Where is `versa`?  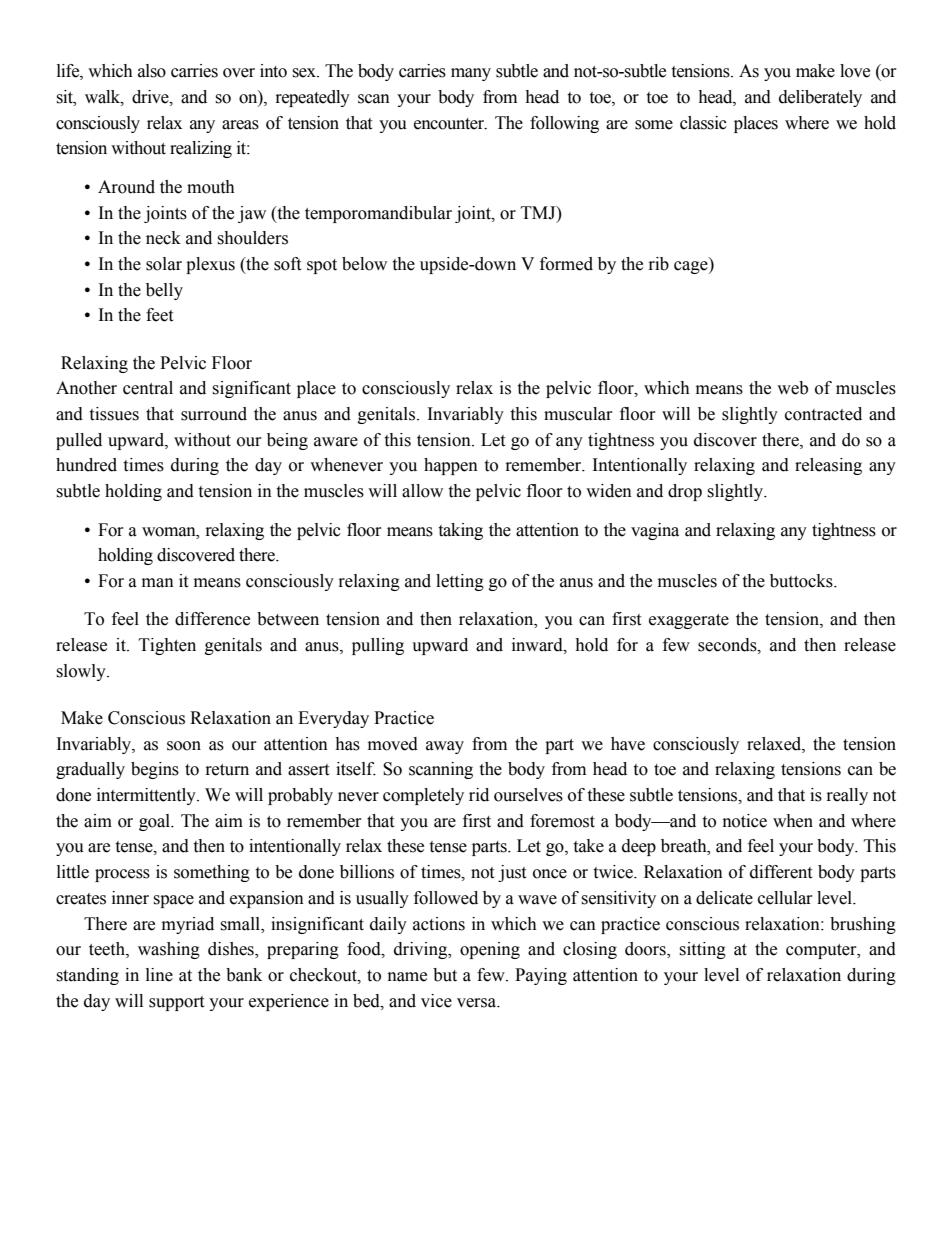
versa is located at coordinates (478, 1003).
